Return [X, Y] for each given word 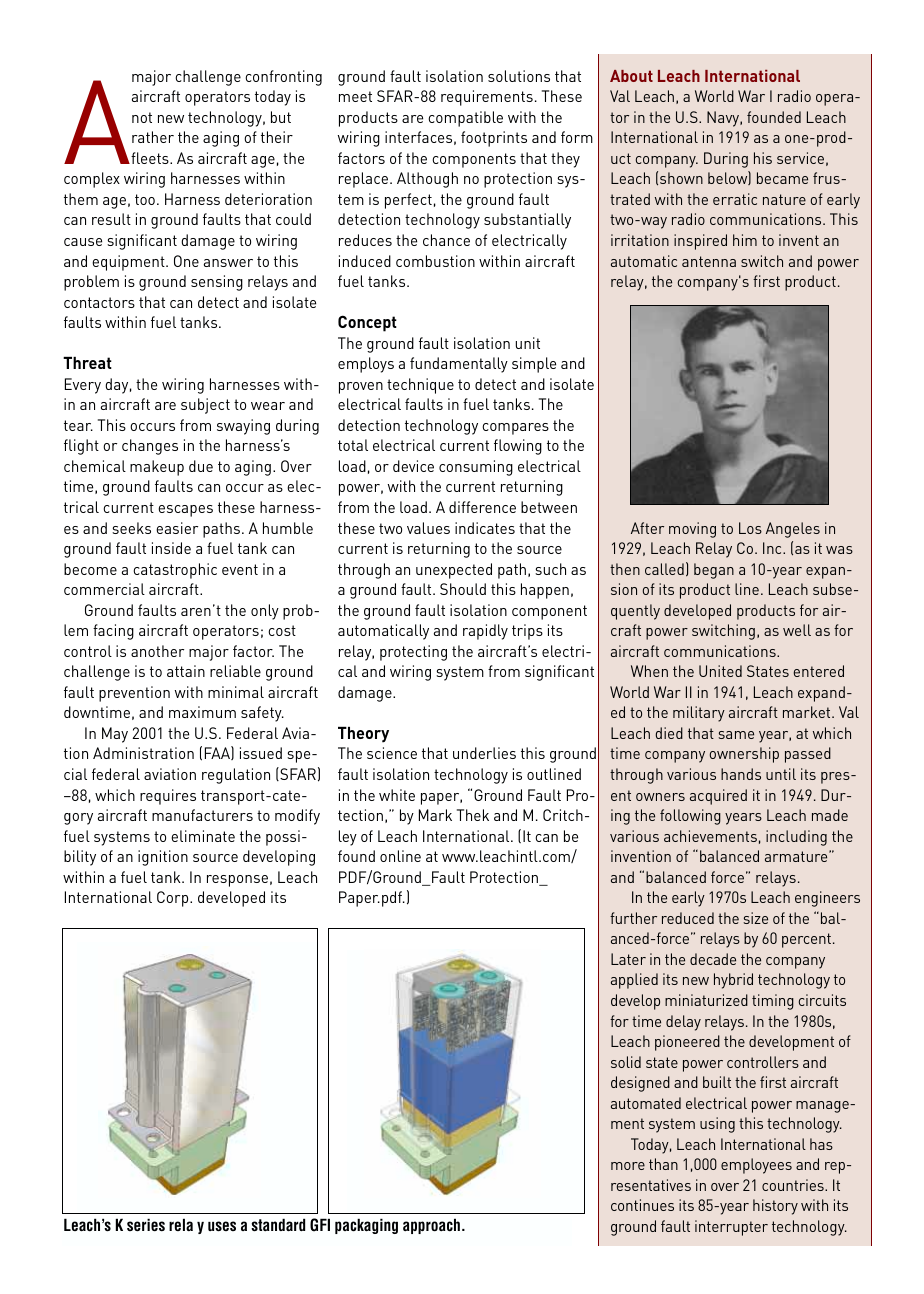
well [797, 630]
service [800, 158]
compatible [465, 119]
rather [153, 137]
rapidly [485, 632]
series [146, 1225]
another [157, 651]
